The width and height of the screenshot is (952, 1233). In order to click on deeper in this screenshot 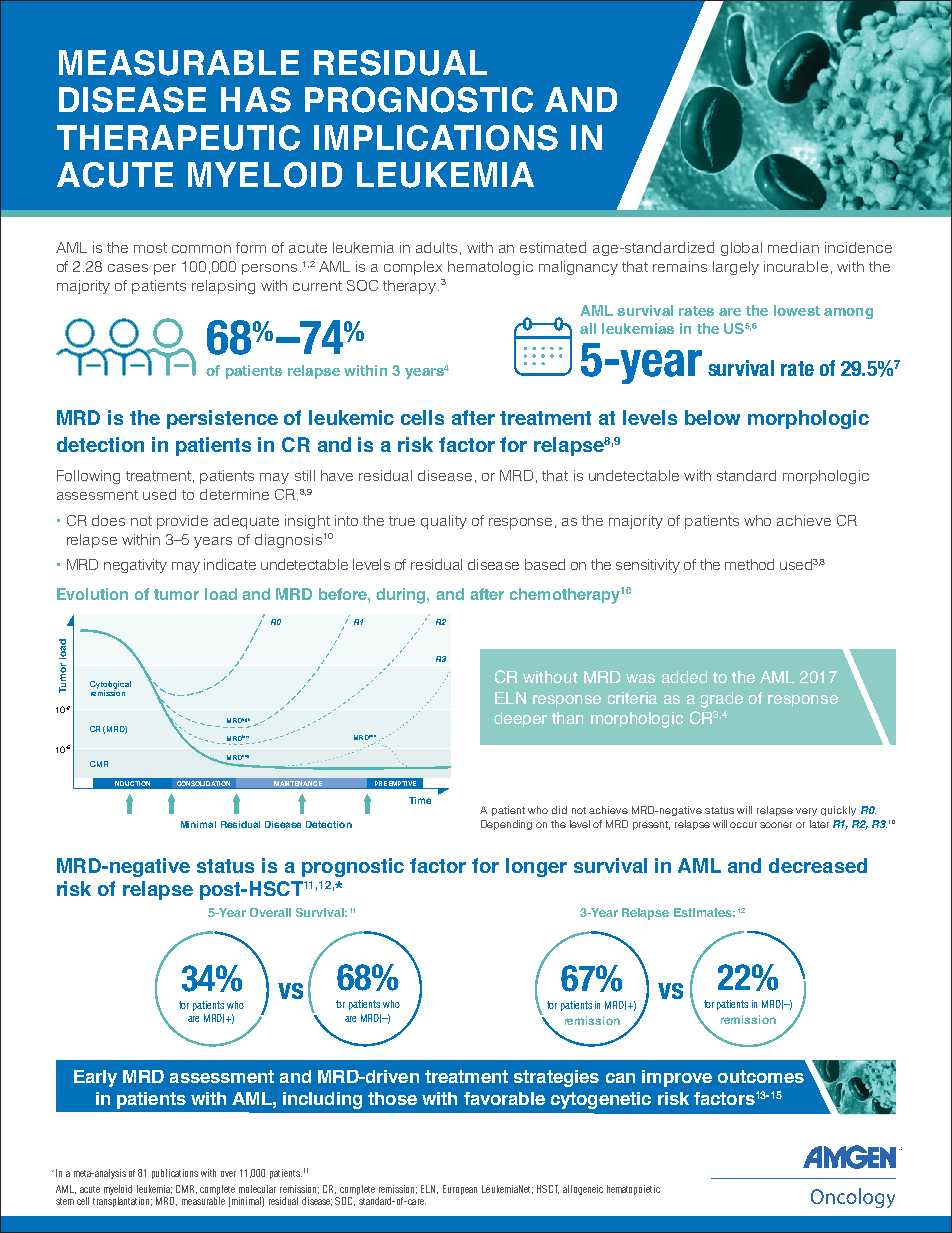, I will do `click(520, 719)`.
